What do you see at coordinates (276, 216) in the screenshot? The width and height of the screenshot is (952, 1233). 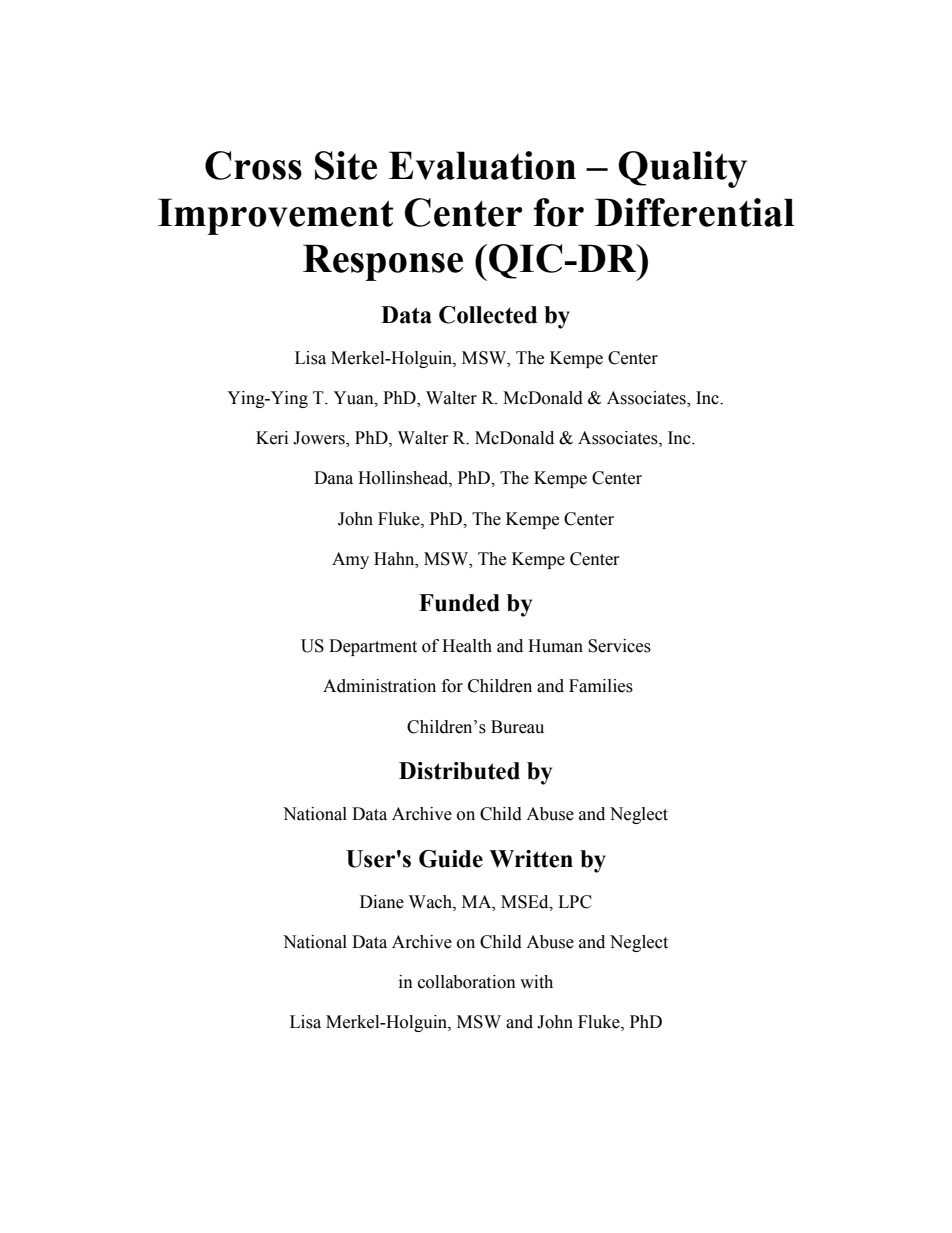 I see `Improvement` at bounding box center [276, 216].
